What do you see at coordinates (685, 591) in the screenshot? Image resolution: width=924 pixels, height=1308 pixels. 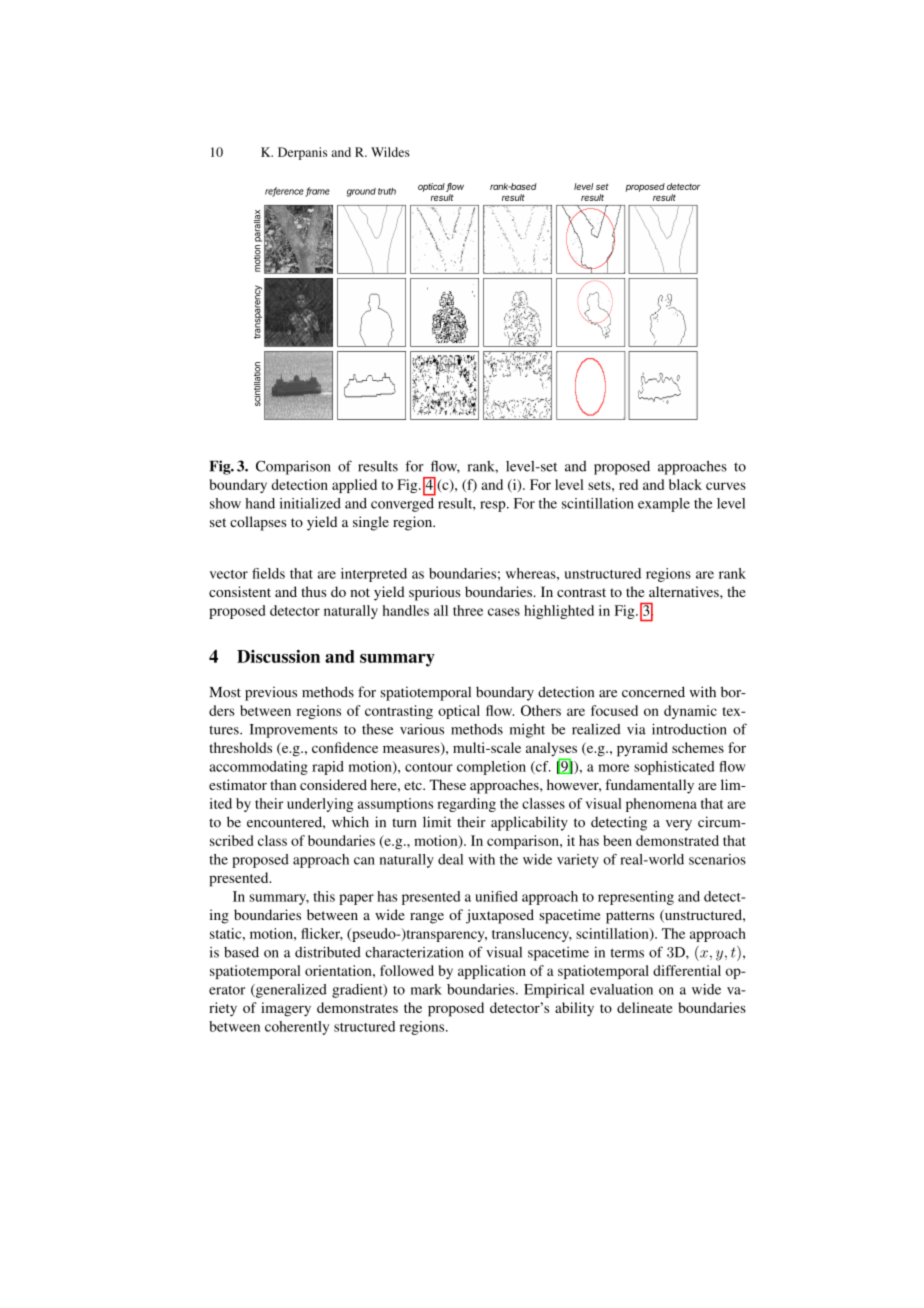 I see `alternatives` at bounding box center [685, 591].
